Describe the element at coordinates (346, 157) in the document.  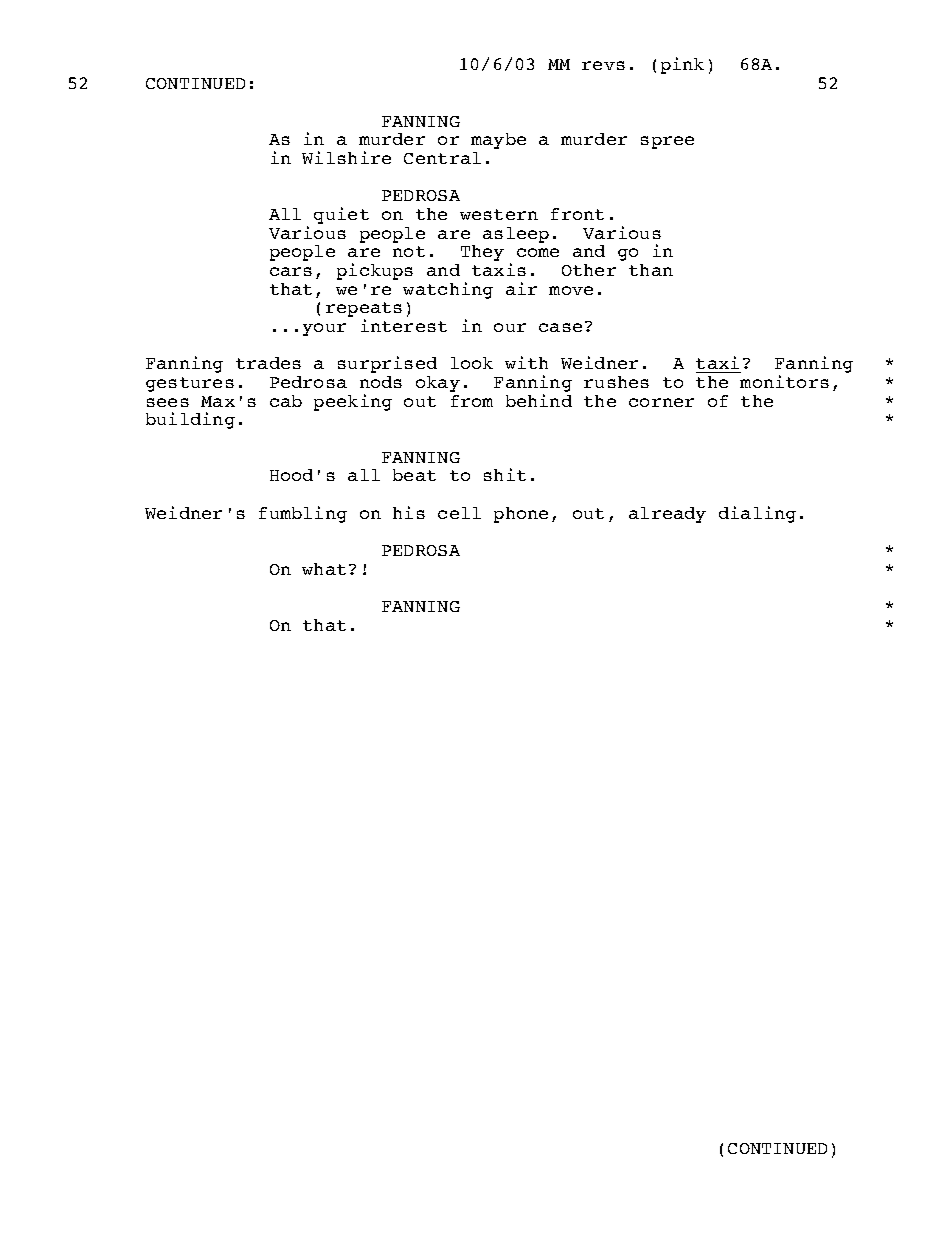
I see `Wilshire` at that location.
